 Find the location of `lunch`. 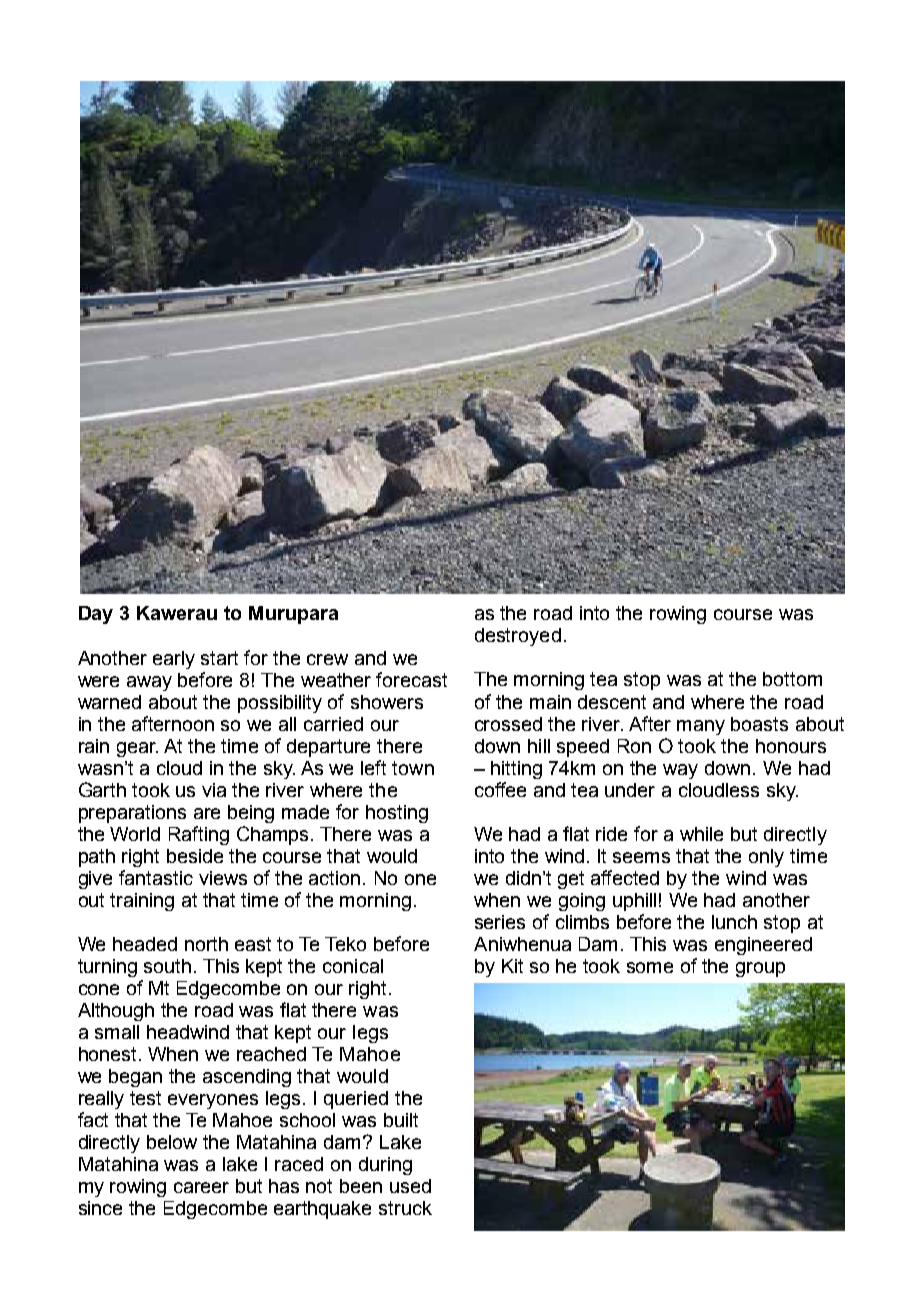

lunch is located at coordinates (734, 922).
